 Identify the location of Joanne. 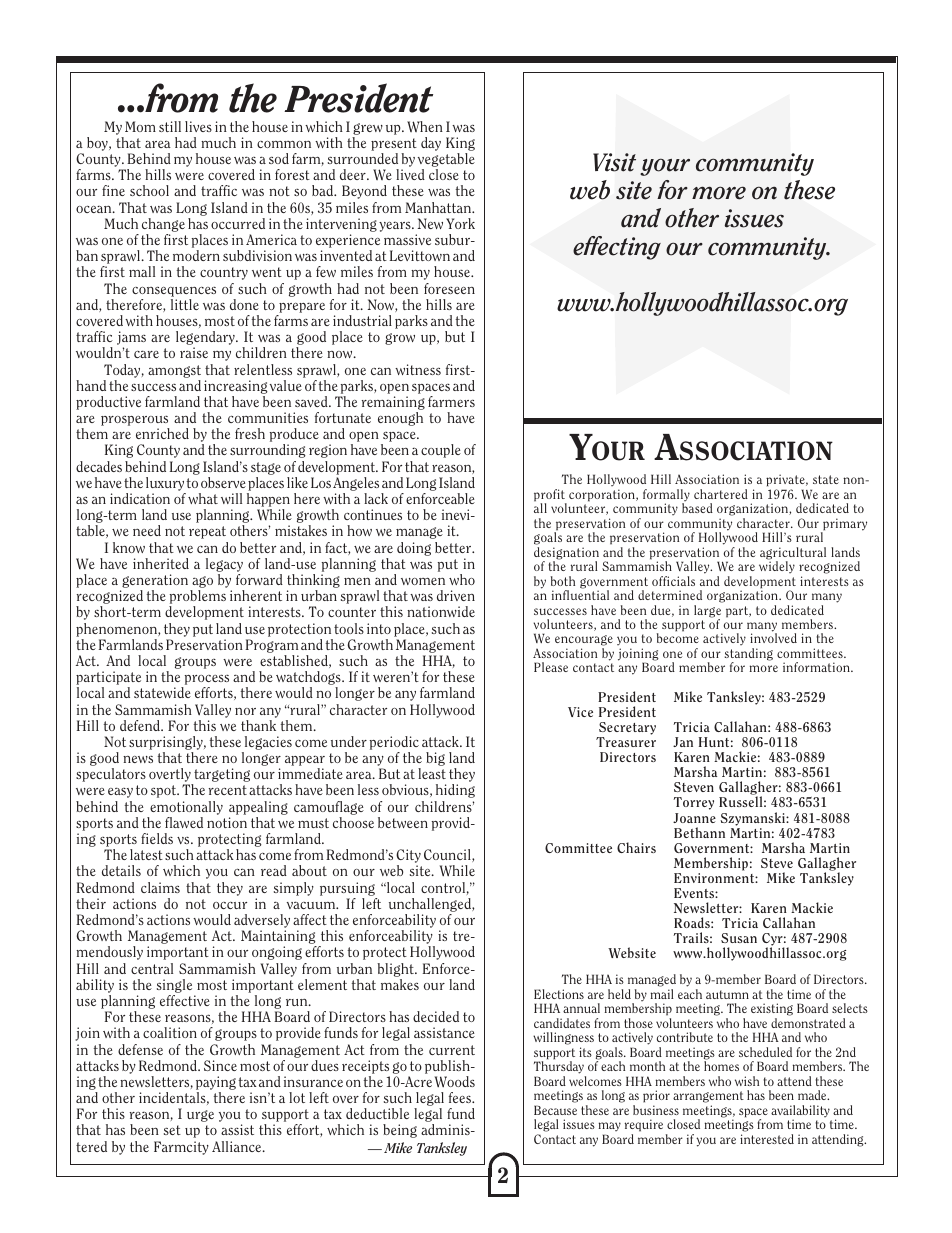
(694, 818).
